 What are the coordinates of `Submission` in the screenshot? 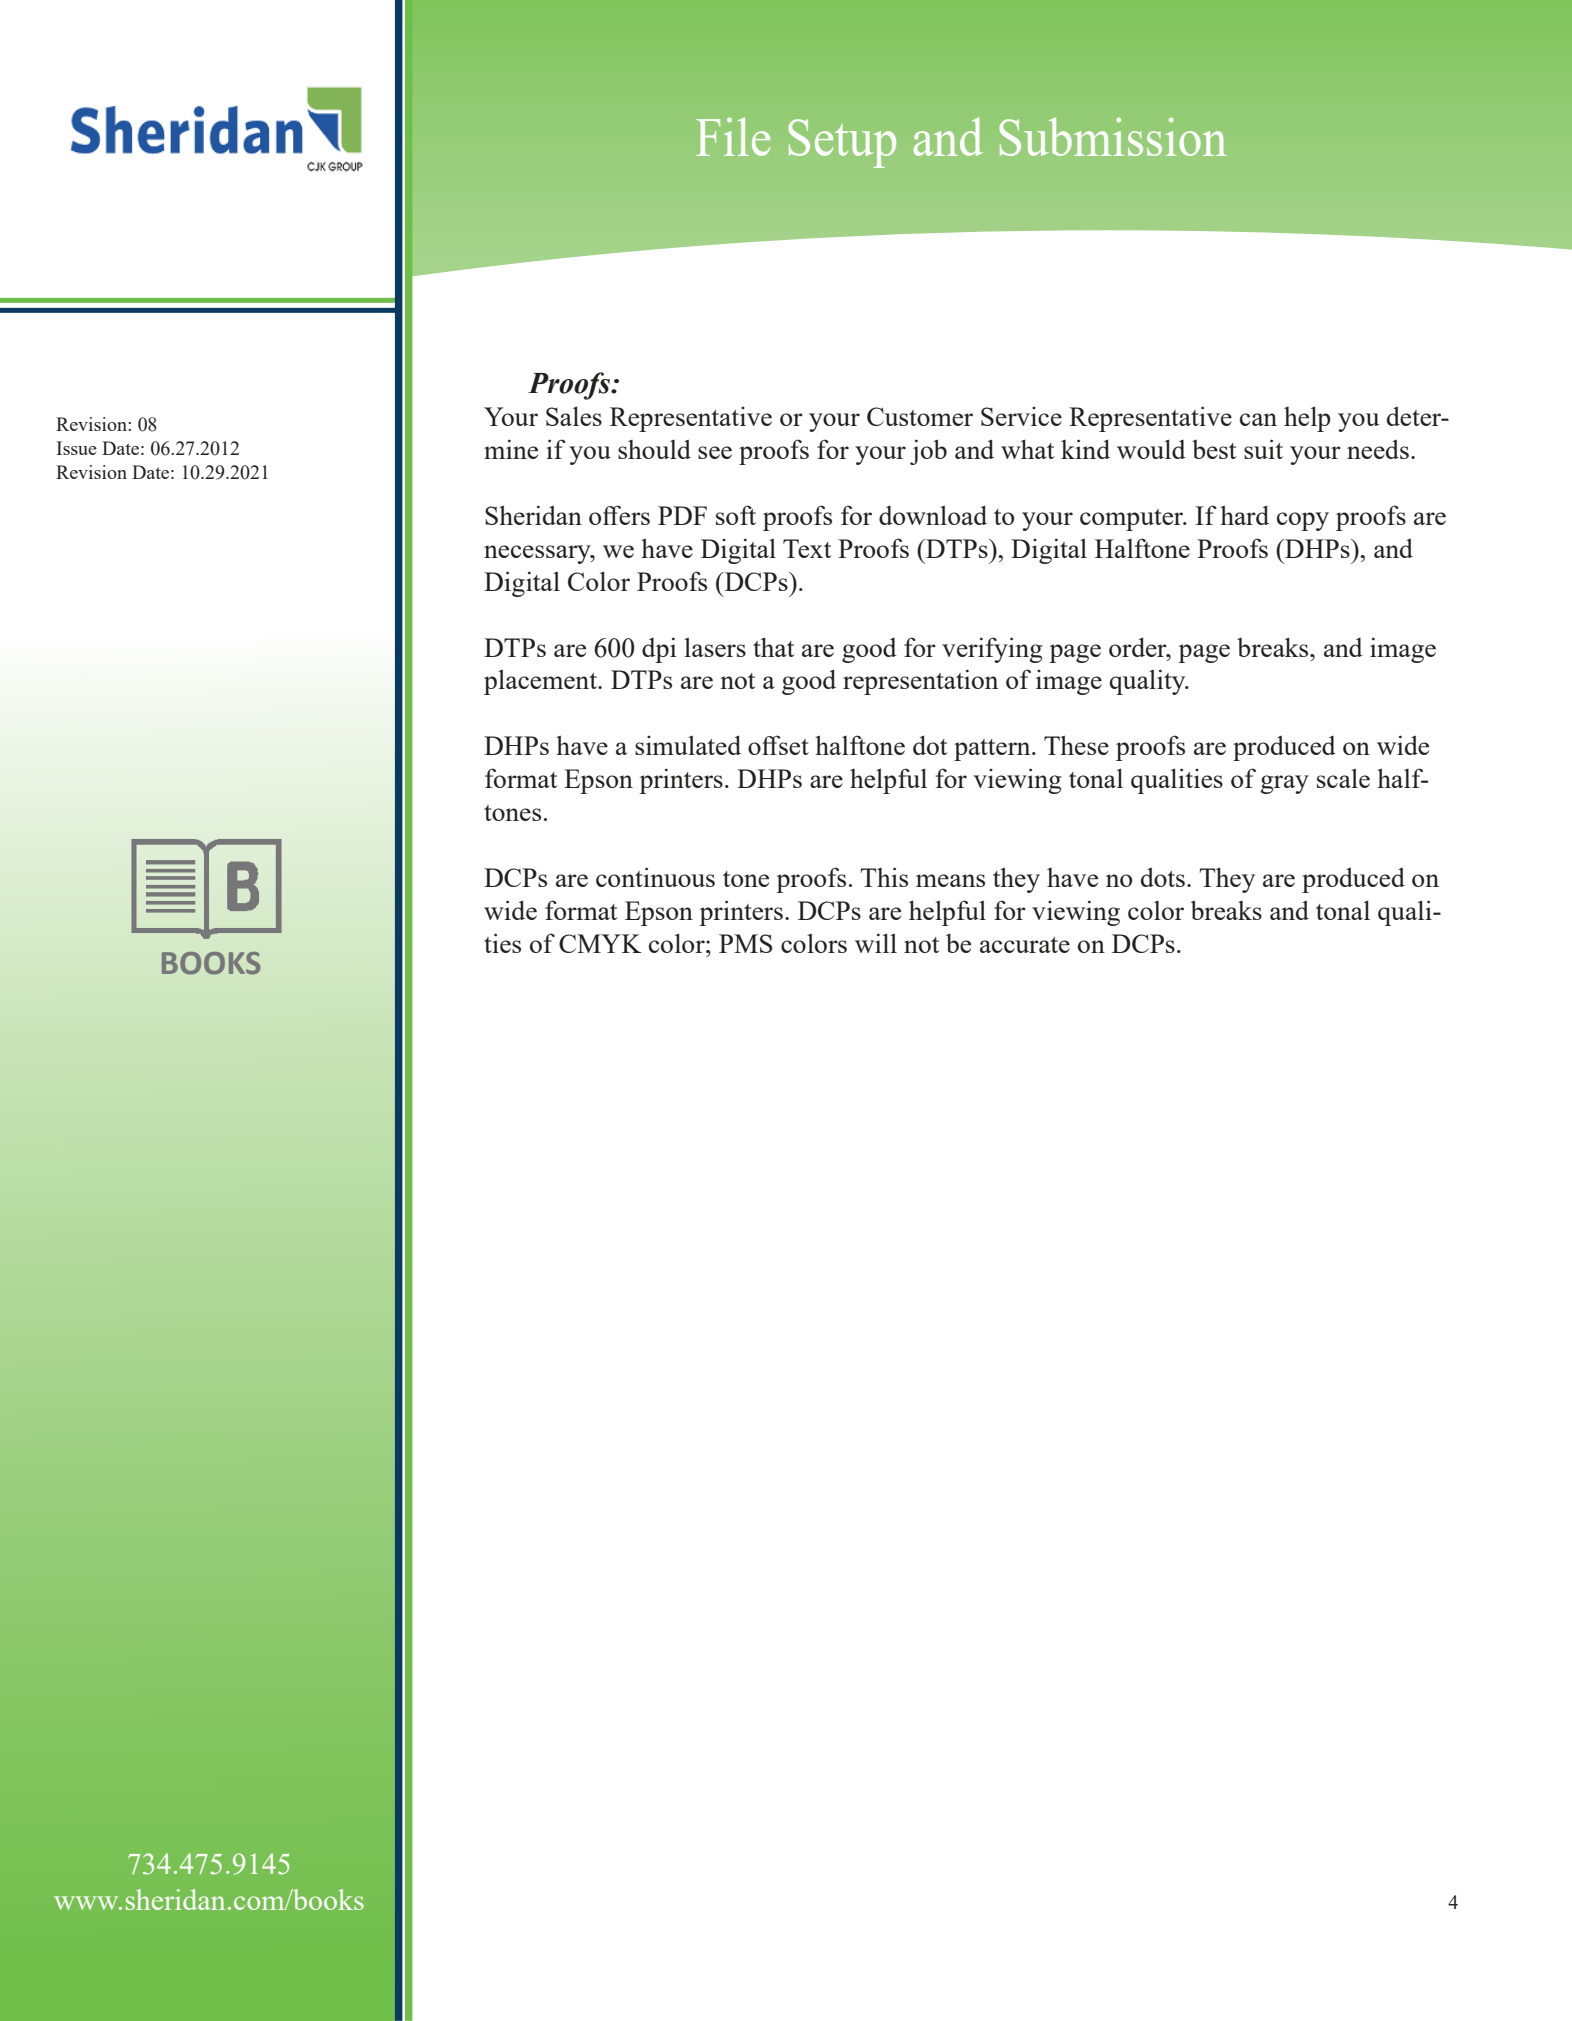 It's located at (1113, 136).
